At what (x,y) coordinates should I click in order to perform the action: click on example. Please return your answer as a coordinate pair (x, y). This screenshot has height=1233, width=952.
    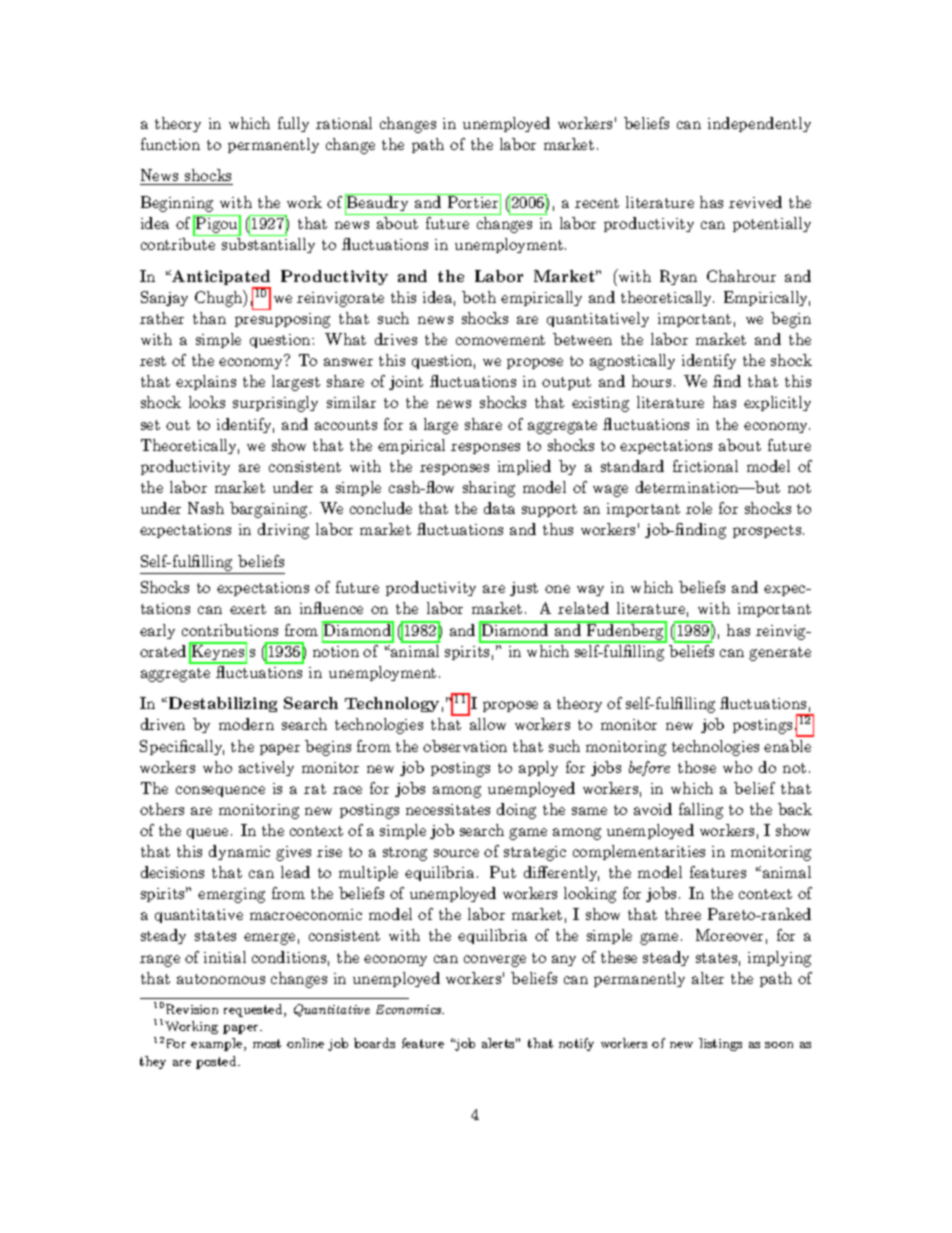
    Looking at the image, I should click on (218, 1044).
